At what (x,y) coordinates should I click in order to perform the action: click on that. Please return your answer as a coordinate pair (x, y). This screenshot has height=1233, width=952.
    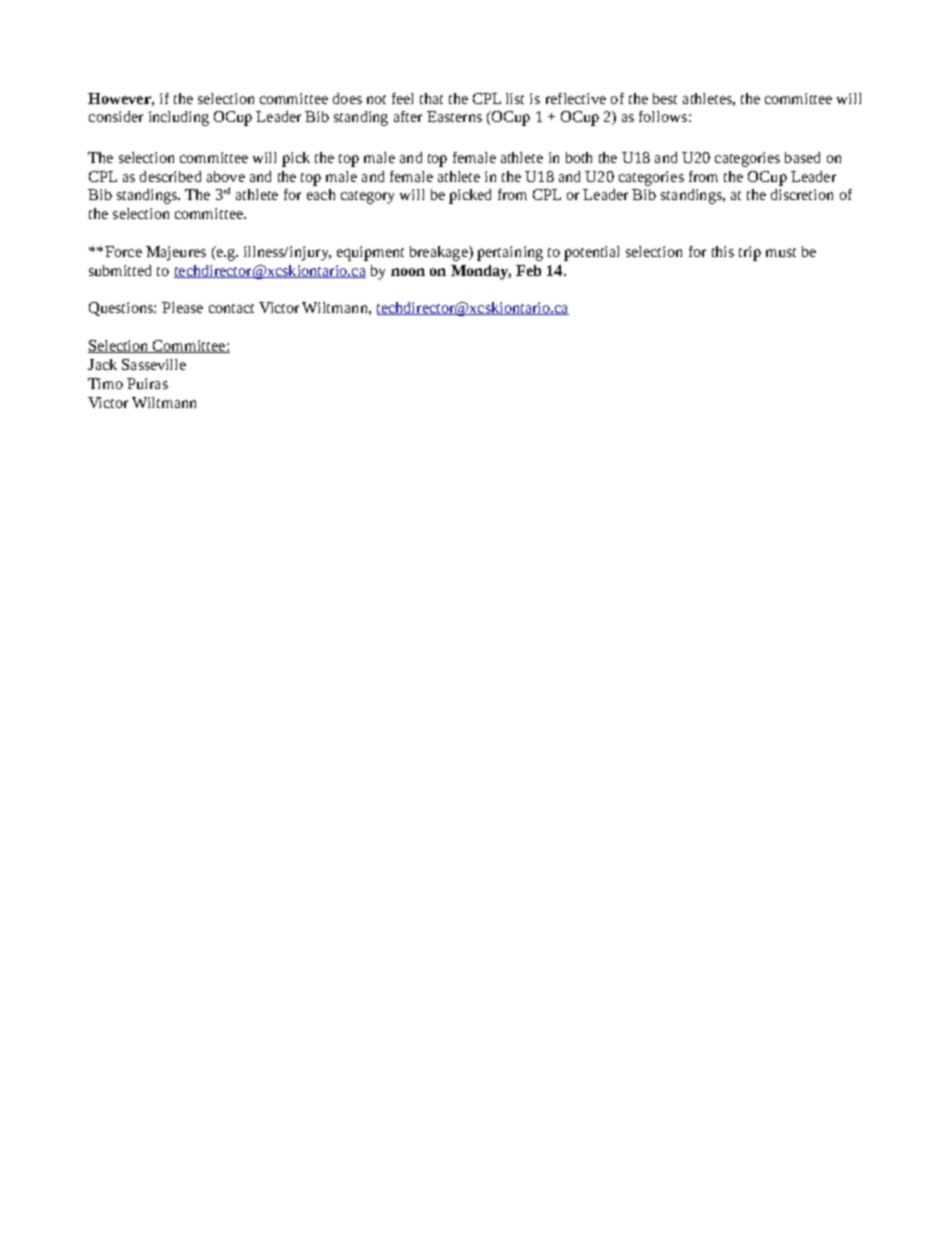
    Looking at the image, I should click on (431, 98).
